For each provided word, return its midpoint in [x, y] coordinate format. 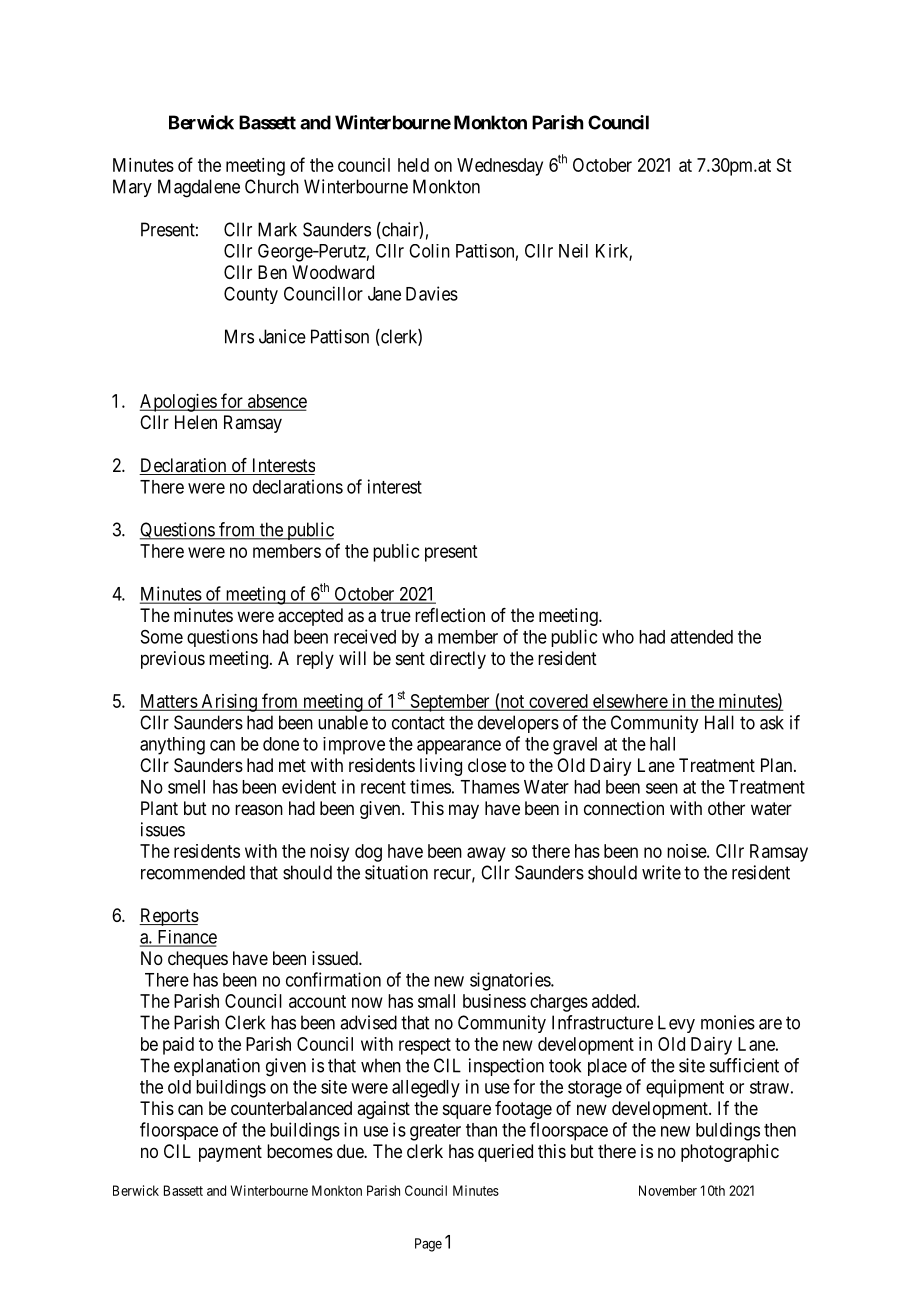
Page [428, 1245]
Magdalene [199, 188]
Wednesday [500, 167]
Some [162, 637]
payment [230, 1153]
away [486, 854]
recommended [193, 872]
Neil [573, 251]
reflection [450, 615]
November [668, 1190]
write [661, 872]
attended [701, 637]
